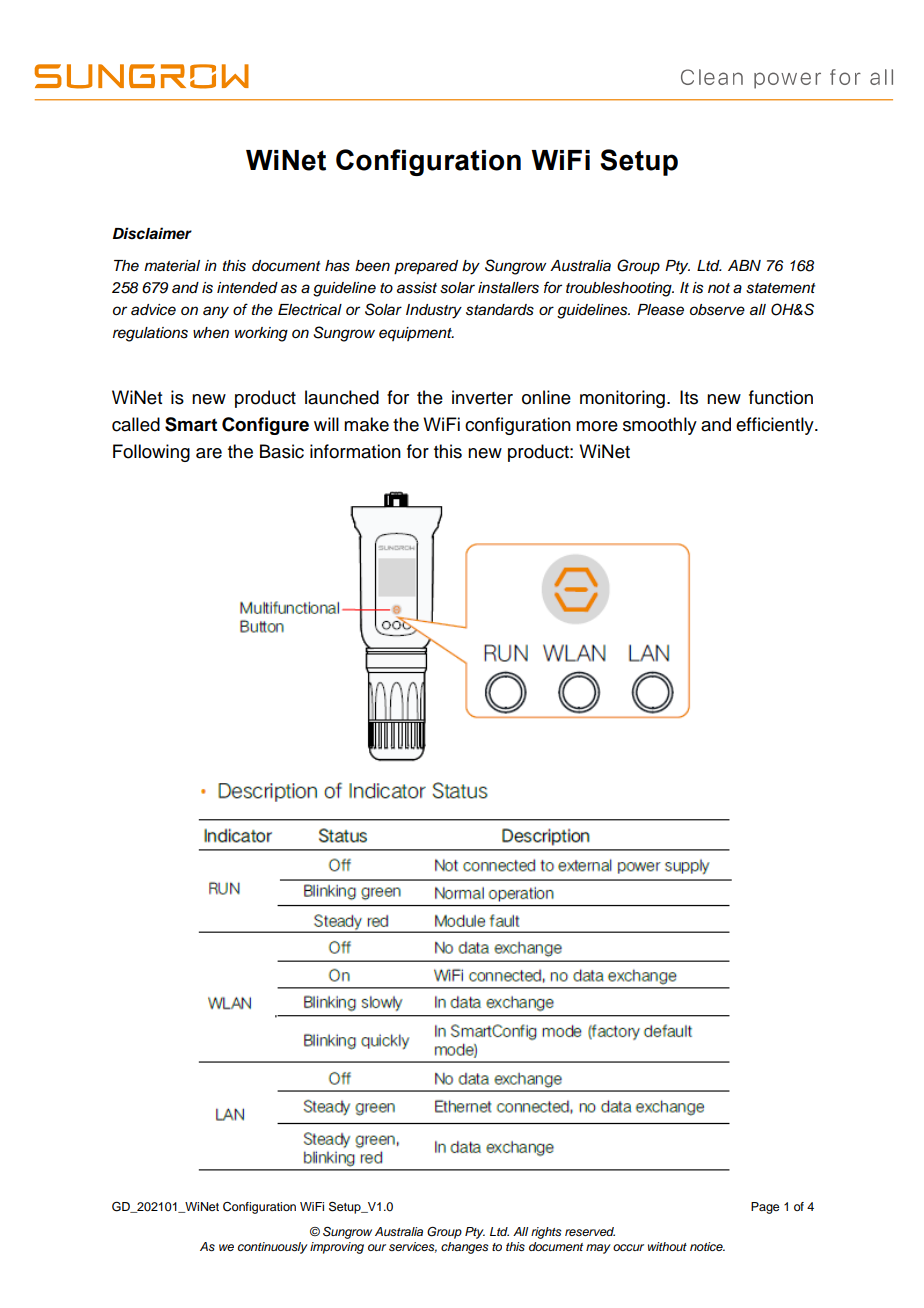 This screenshot has width=924, height=1308. Describe the element at coordinates (707, 1246) in the screenshot. I see `notice` at that location.
